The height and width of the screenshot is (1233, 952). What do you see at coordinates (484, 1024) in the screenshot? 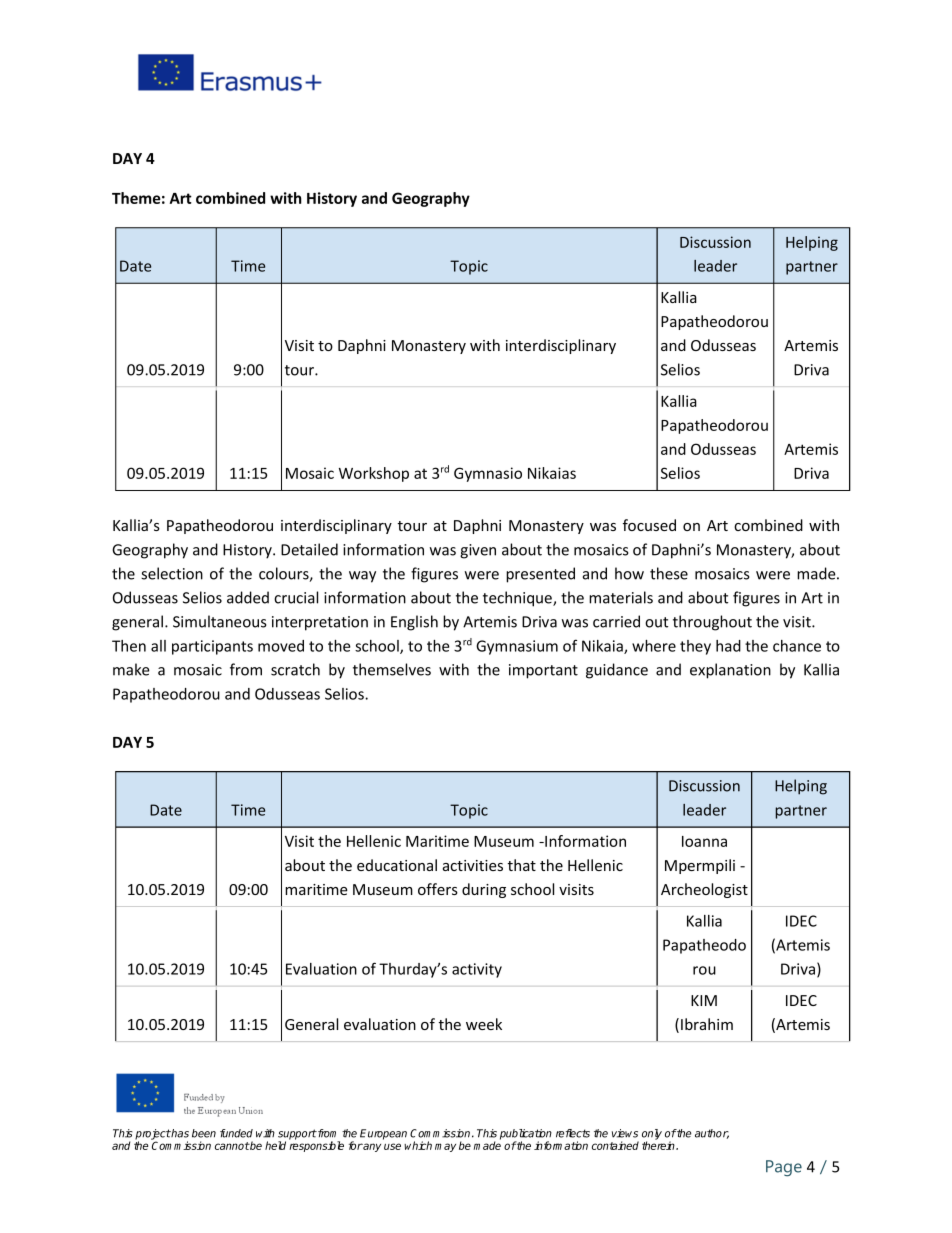
I see `week` at bounding box center [484, 1024].
